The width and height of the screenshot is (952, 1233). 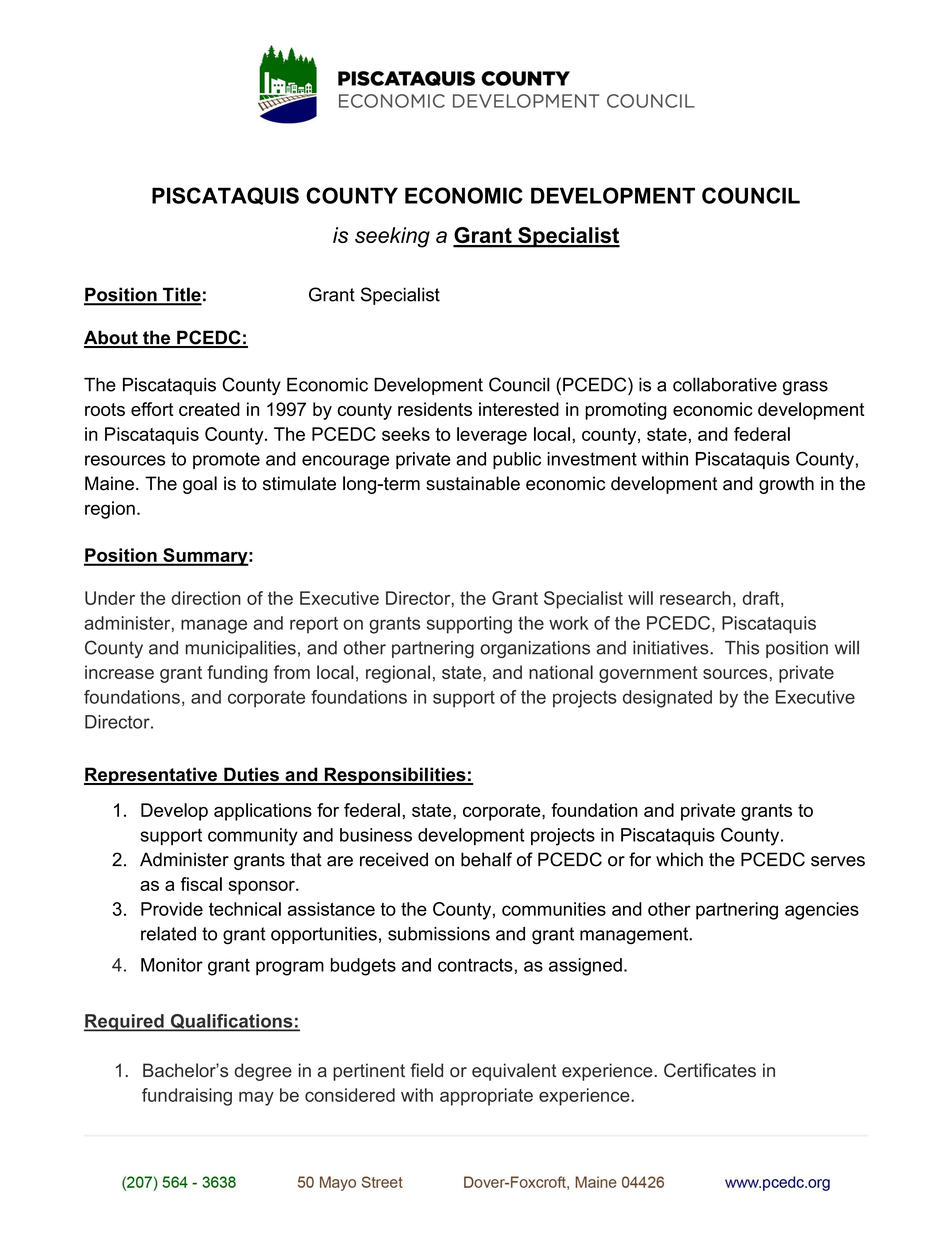 What do you see at coordinates (710, 1070) in the screenshot?
I see `Certificates` at bounding box center [710, 1070].
